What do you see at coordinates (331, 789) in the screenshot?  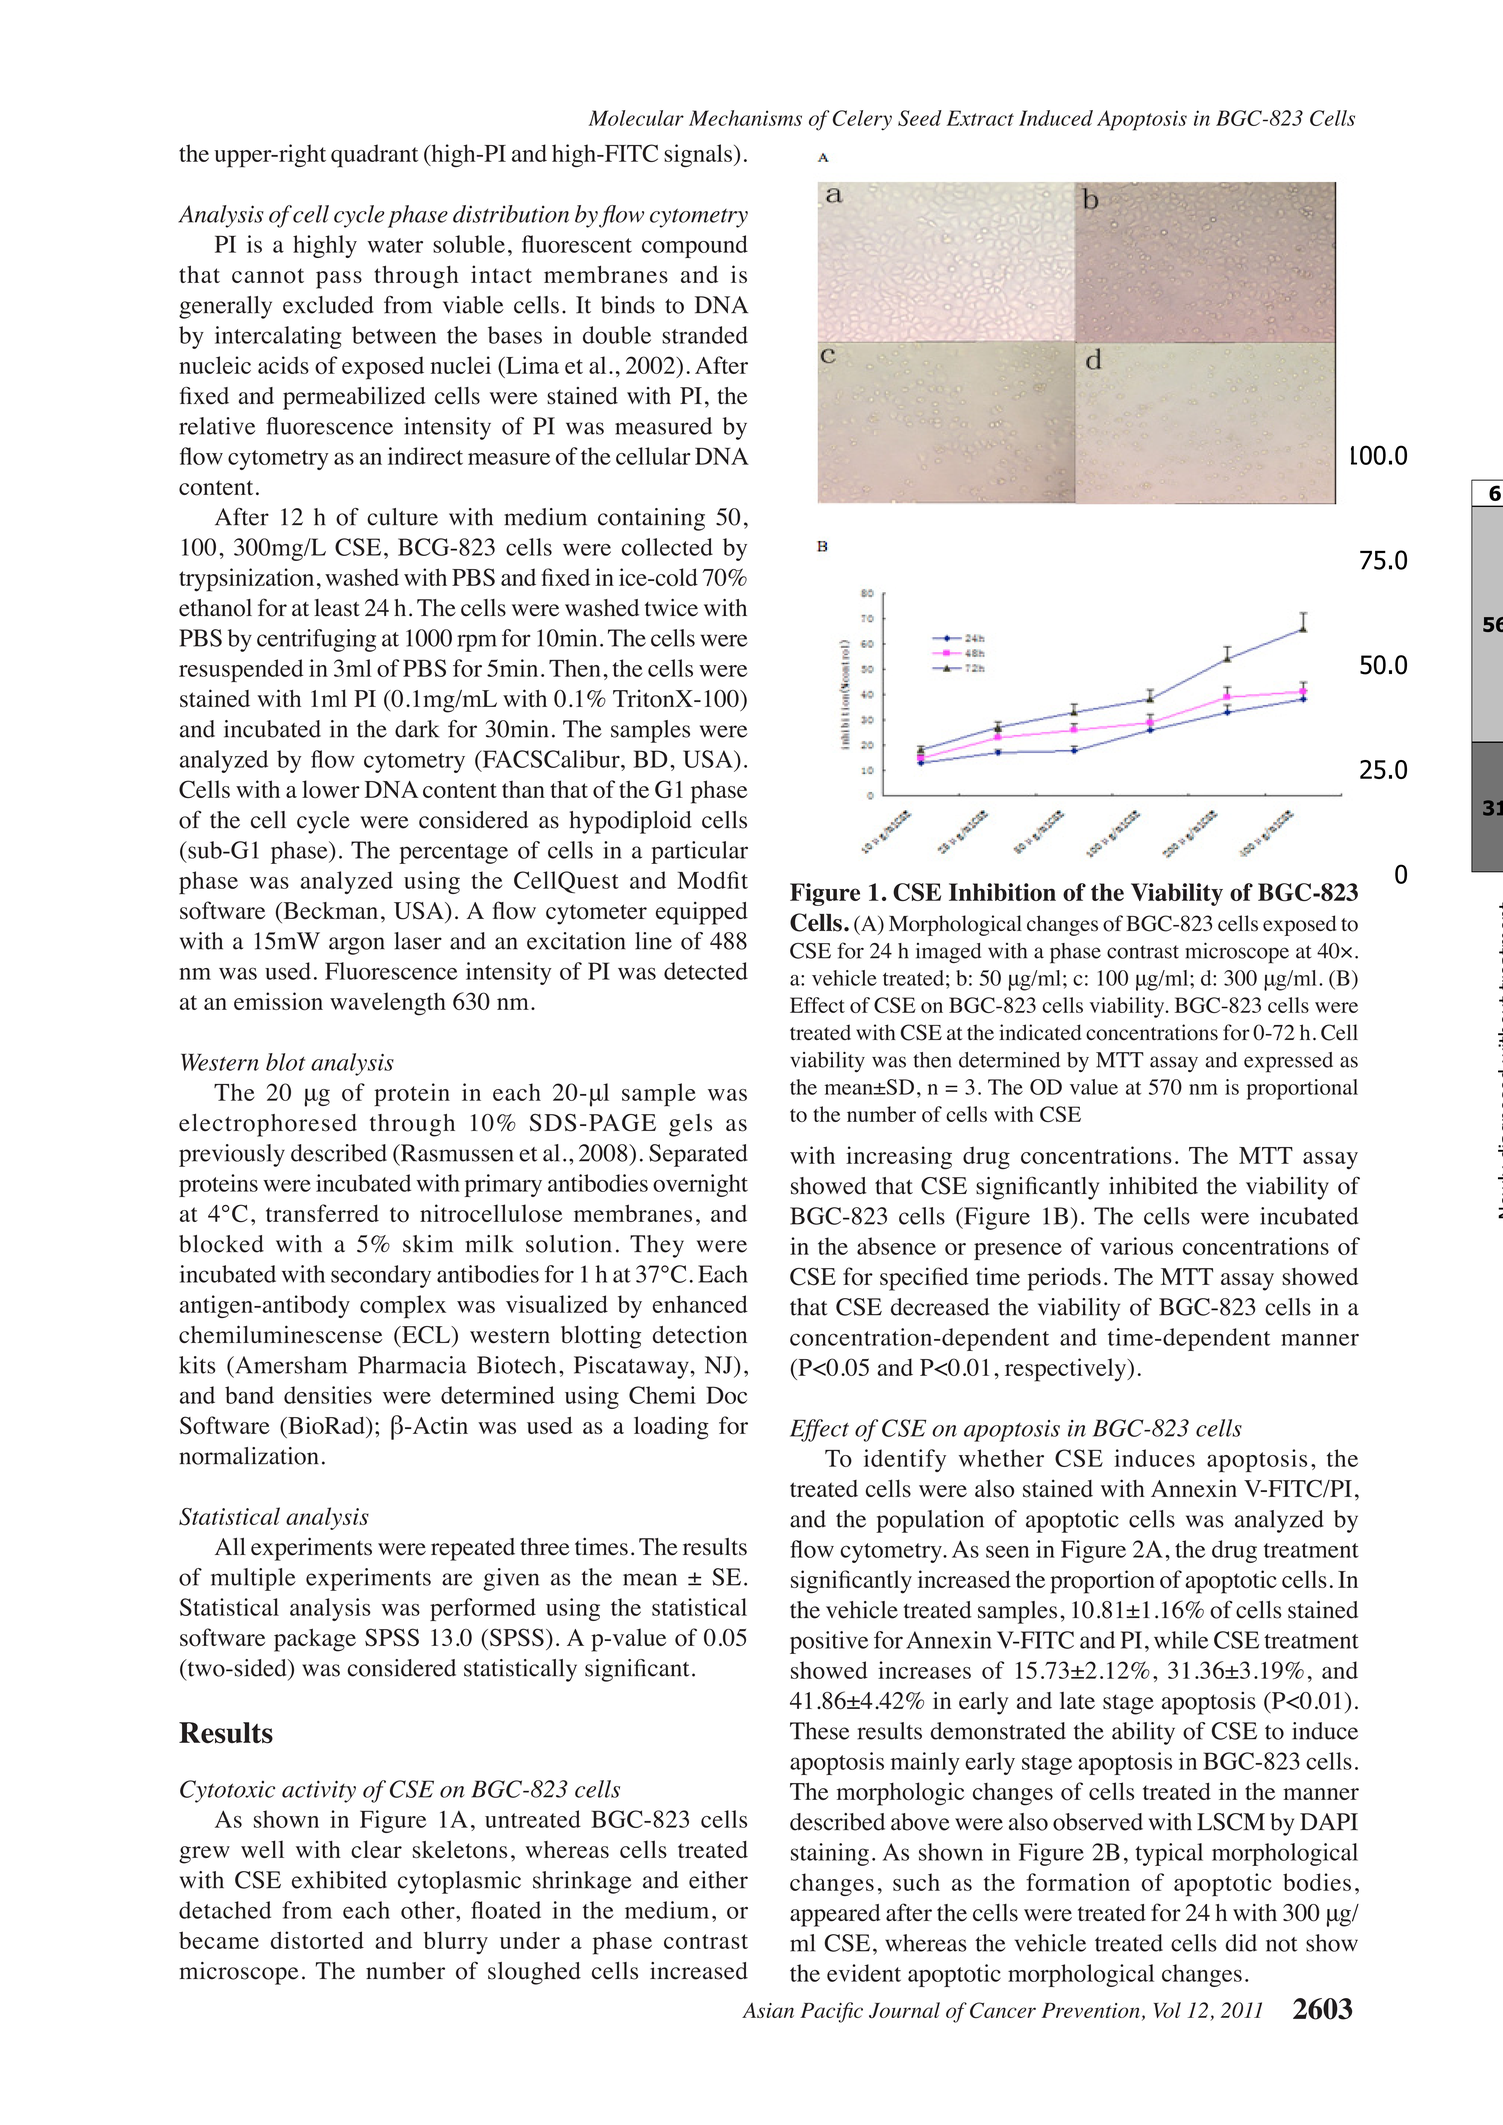 I see `lower` at bounding box center [331, 789].
